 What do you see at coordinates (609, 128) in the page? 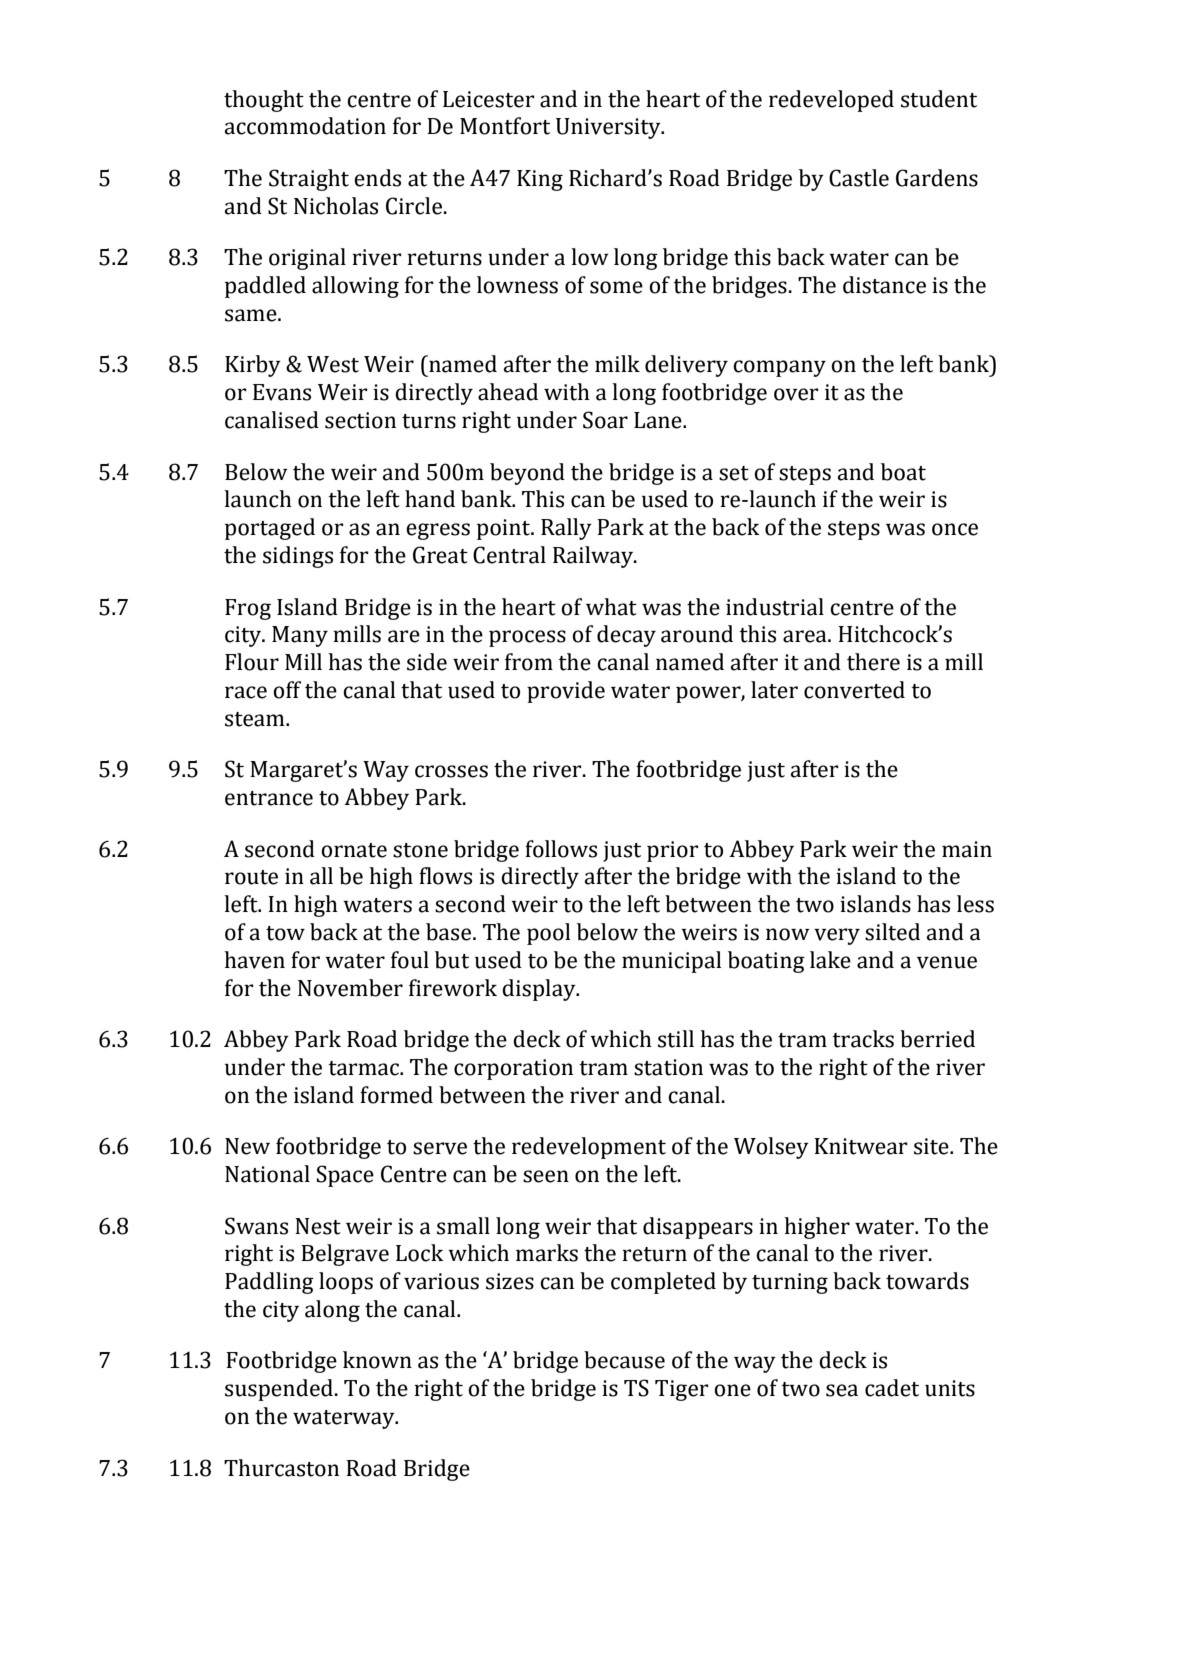
I see `University` at bounding box center [609, 128].
